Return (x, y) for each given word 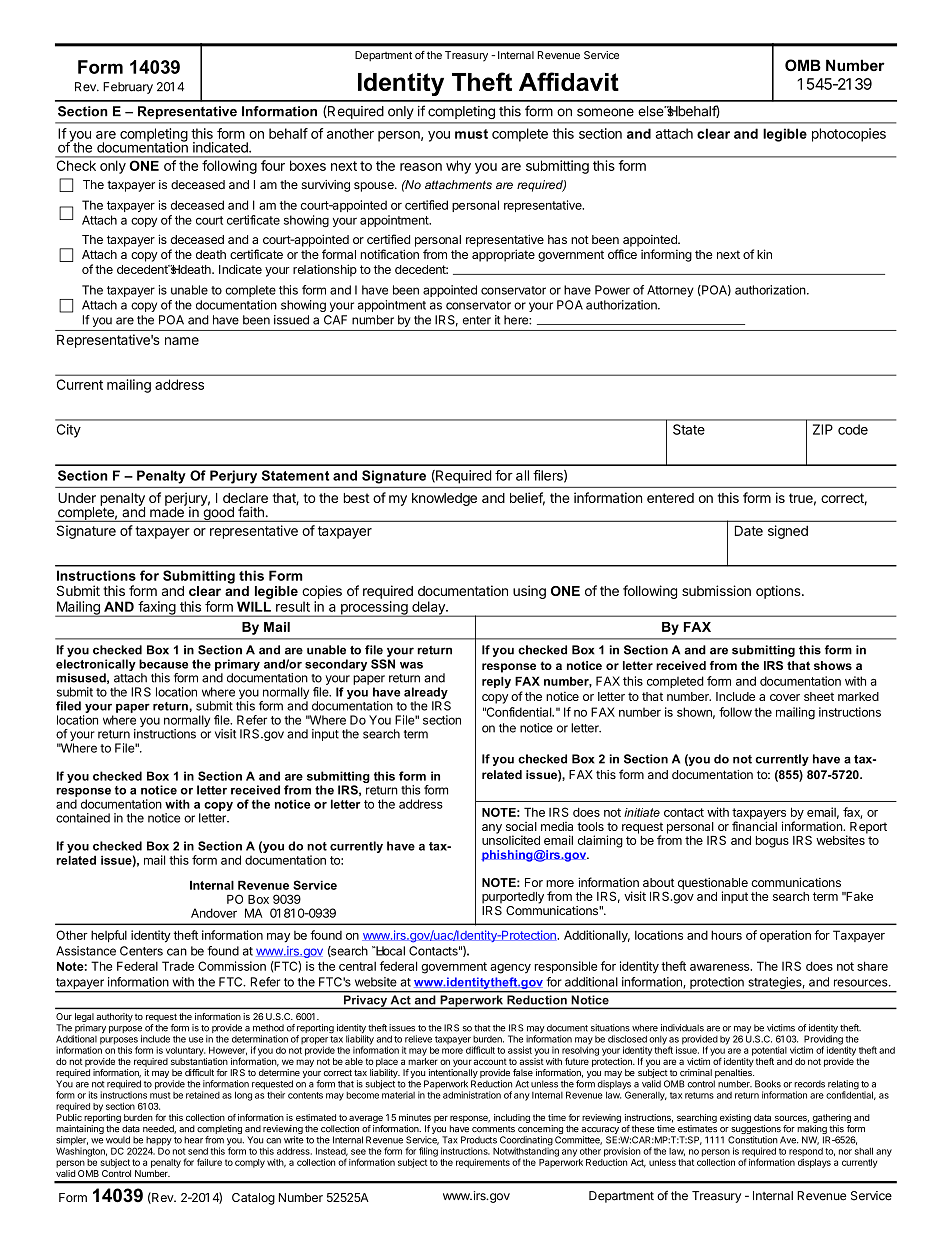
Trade (178, 966)
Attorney (670, 291)
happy (158, 1142)
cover (785, 697)
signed (788, 532)
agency (510, 969)
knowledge (444, 499)
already (427, 694)
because (163, 664)
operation (785, 936)
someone (605, 112)
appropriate (503, 255)
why (458, 167)
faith (251, 511)
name (182, 341)
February (128, 88)
